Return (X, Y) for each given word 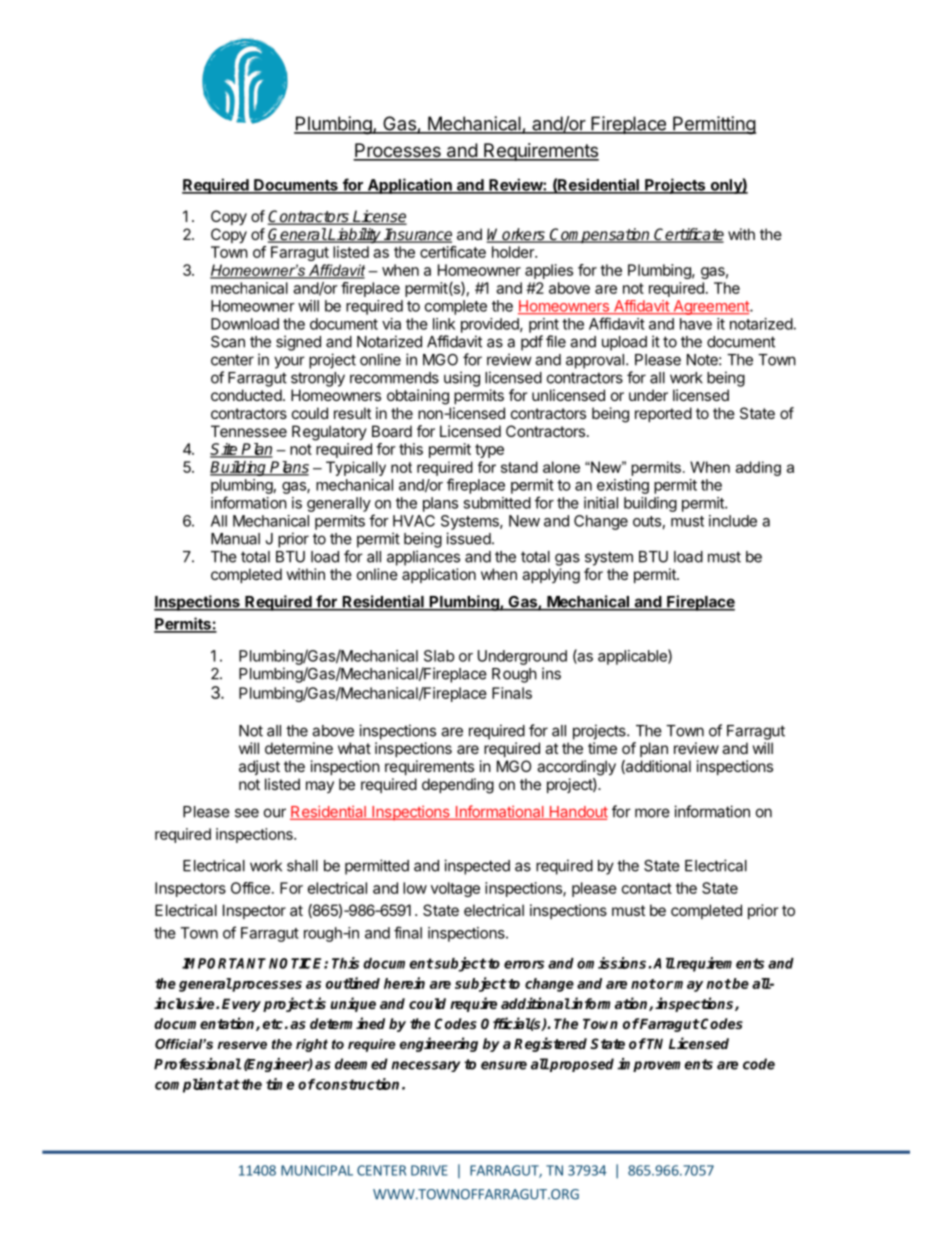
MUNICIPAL (317, 1170)
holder (514, 252)
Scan (228, 342)
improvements (665, 1065)
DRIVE (429, 1170)
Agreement (711, 307)
